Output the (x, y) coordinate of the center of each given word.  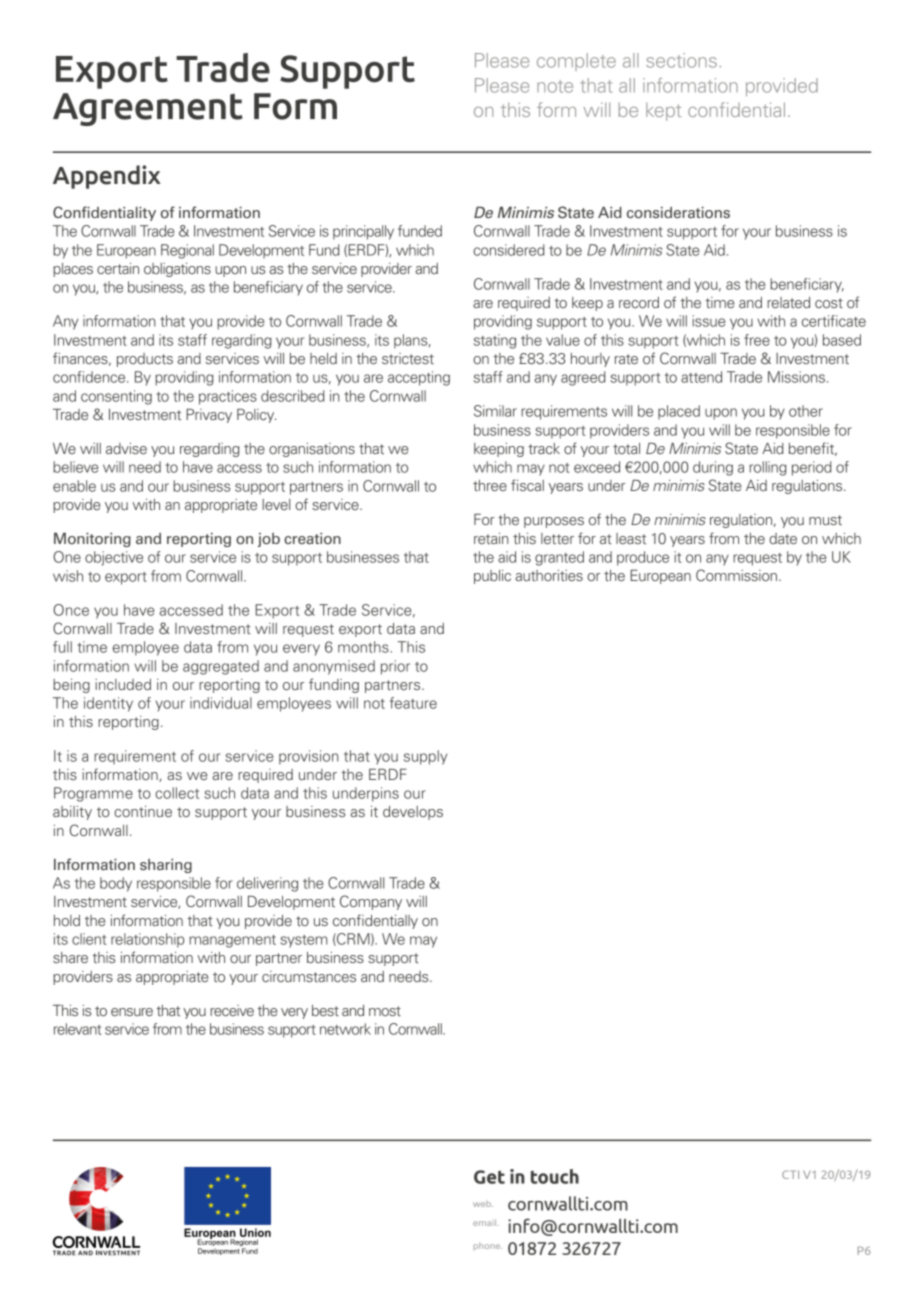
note (555, 86)
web (483, 1204)
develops (413, 813)
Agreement (148, 109)
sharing (166, 866)
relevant (78, 1029)
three (490, 485)
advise (126, 448)
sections (681, 60)
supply (425, 757)
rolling (768, 468)
